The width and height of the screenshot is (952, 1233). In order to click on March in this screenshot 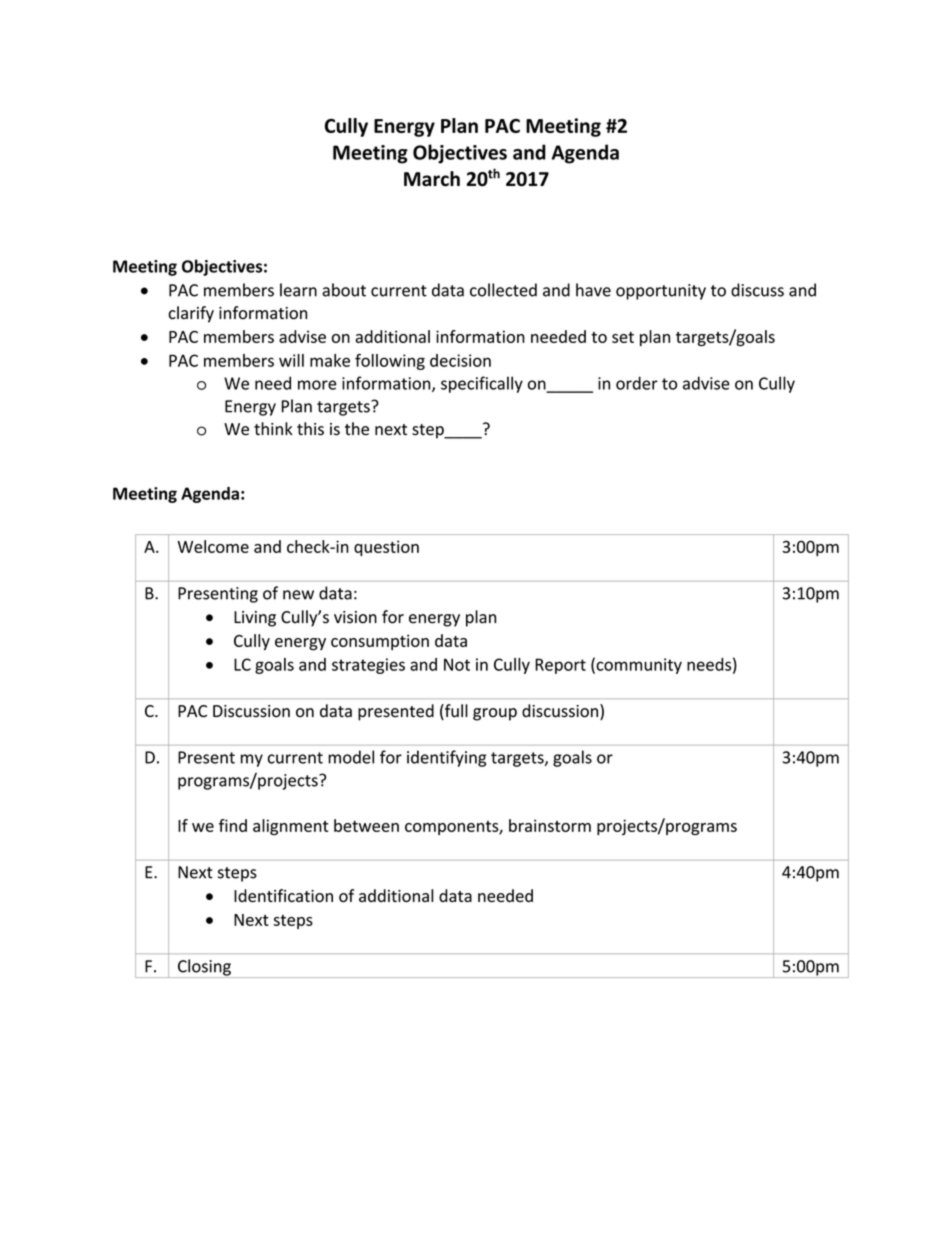, I will do `click(432, 179)`.
